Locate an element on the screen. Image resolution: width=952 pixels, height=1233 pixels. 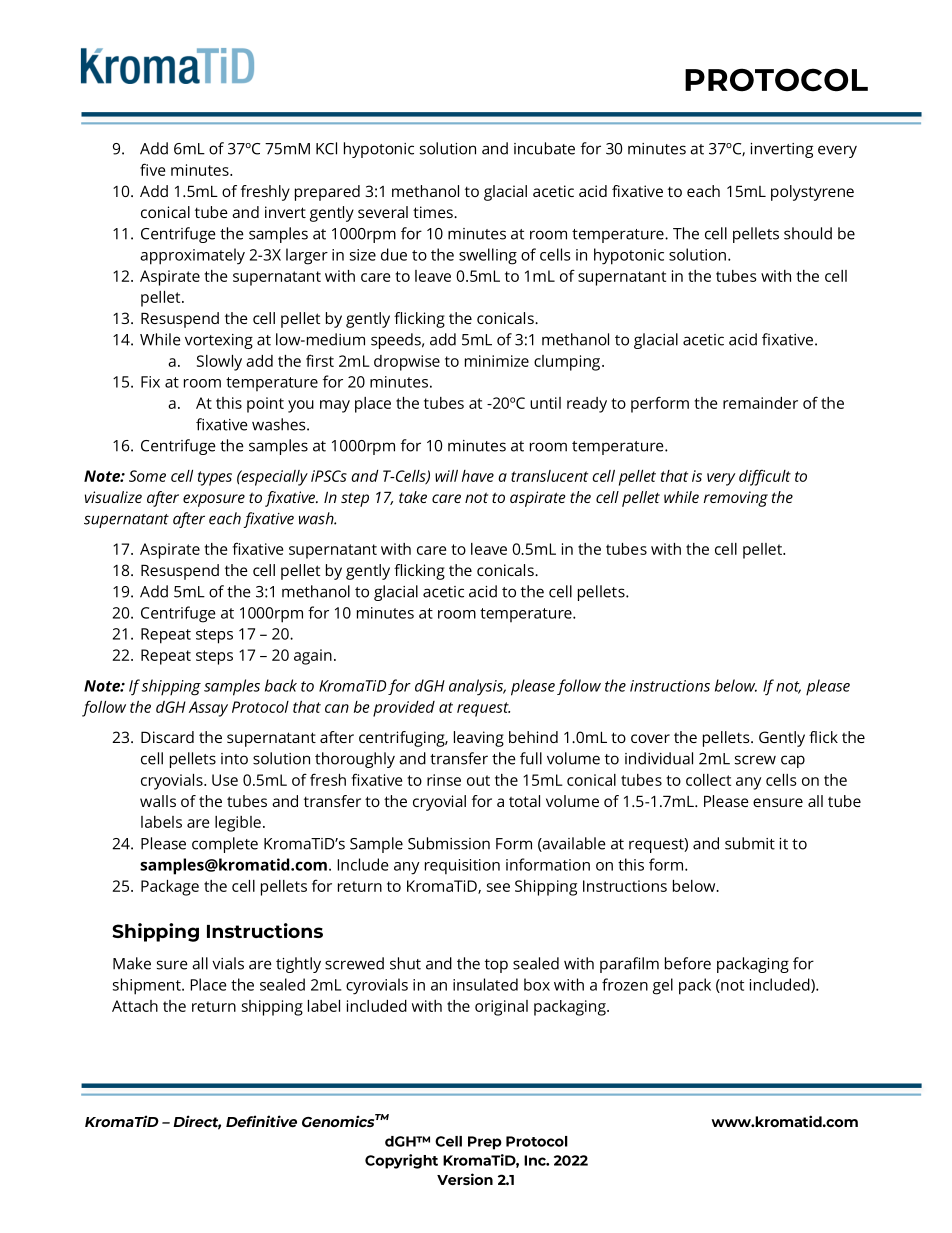
difficult is located at coordinates (765, 477).
